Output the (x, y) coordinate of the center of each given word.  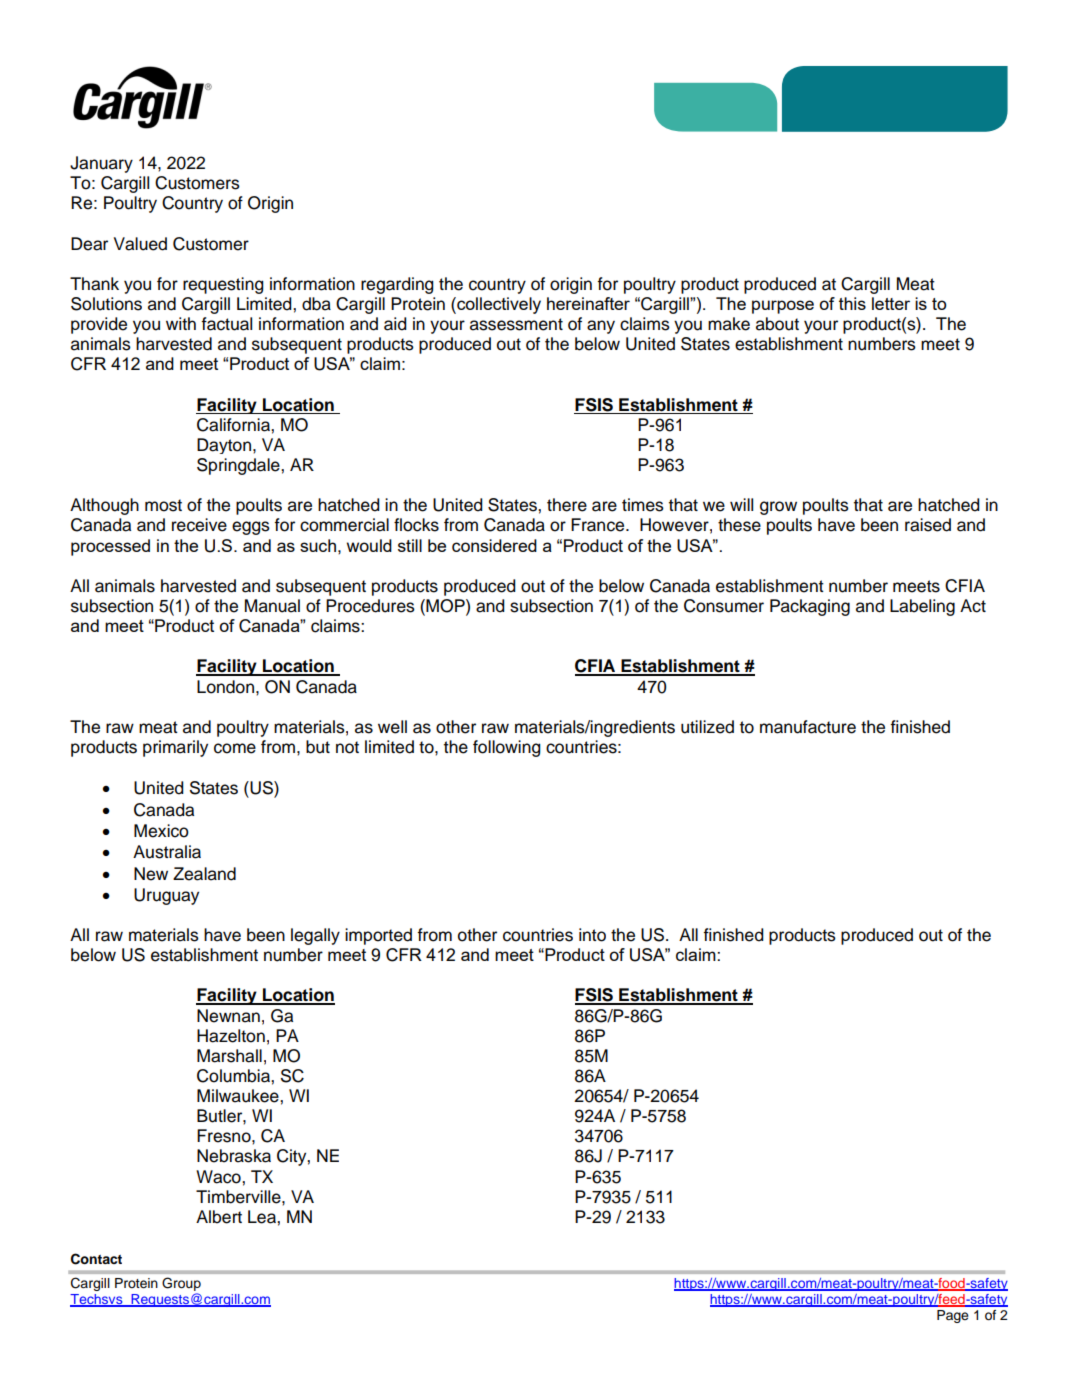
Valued (140, 244)
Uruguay (166, 896)
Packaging (810, 607)
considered (494, 545)
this (852, 303)
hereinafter (588, 303)
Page (953, 1316)
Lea (263, 1217)
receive (199, 525)
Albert (219, 1217)
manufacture (808, 727)
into (592, 935)
